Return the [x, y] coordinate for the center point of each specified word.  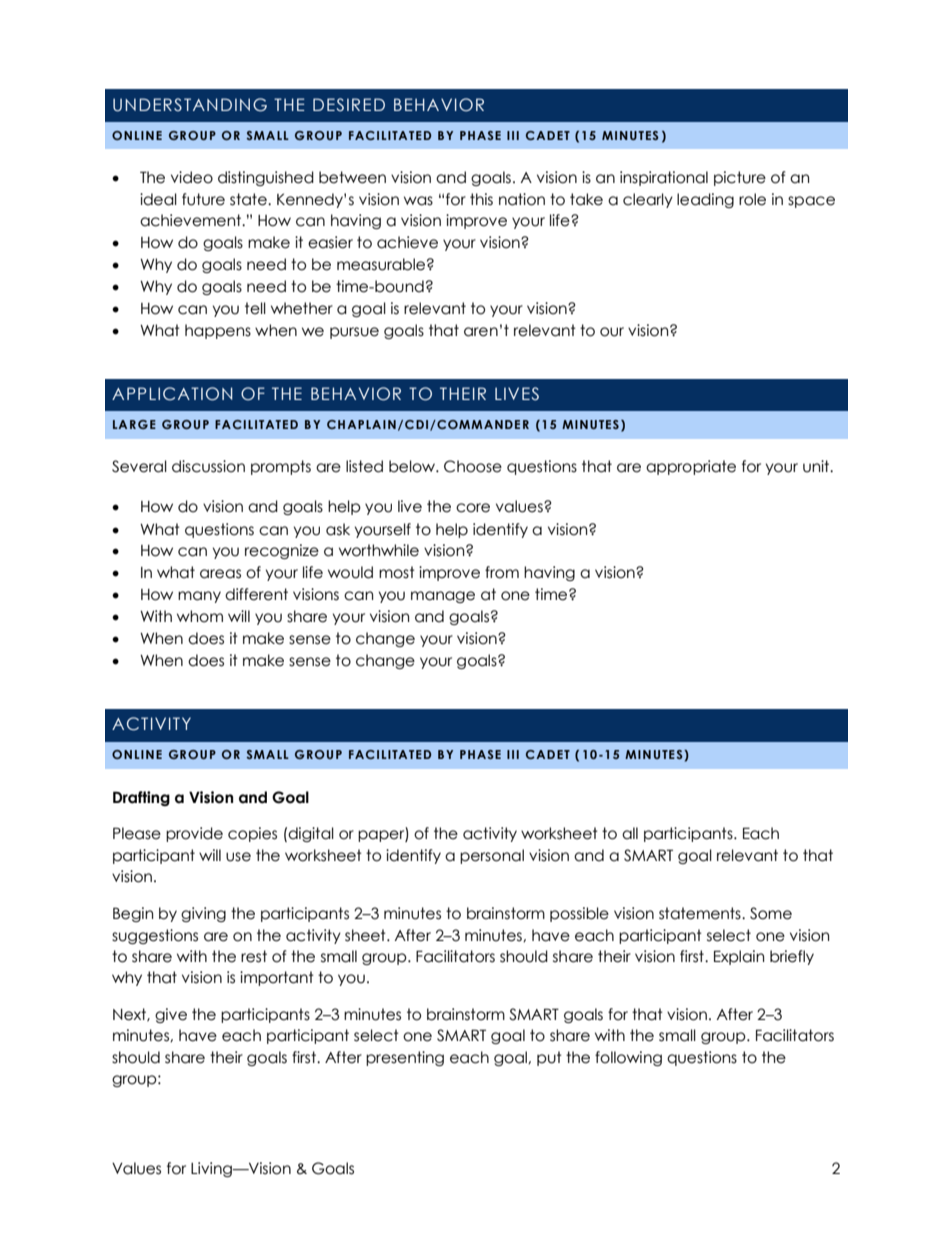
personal [492, 856]
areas [220, 574]
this [481, 199]
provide [194, 834]
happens [218, 331]
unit [817, 466]
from [502, 572]
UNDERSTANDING [190, 105]
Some [771, 913]
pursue [354, 333]
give [171, 1015]
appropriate [691, 467]
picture [740, 178]
